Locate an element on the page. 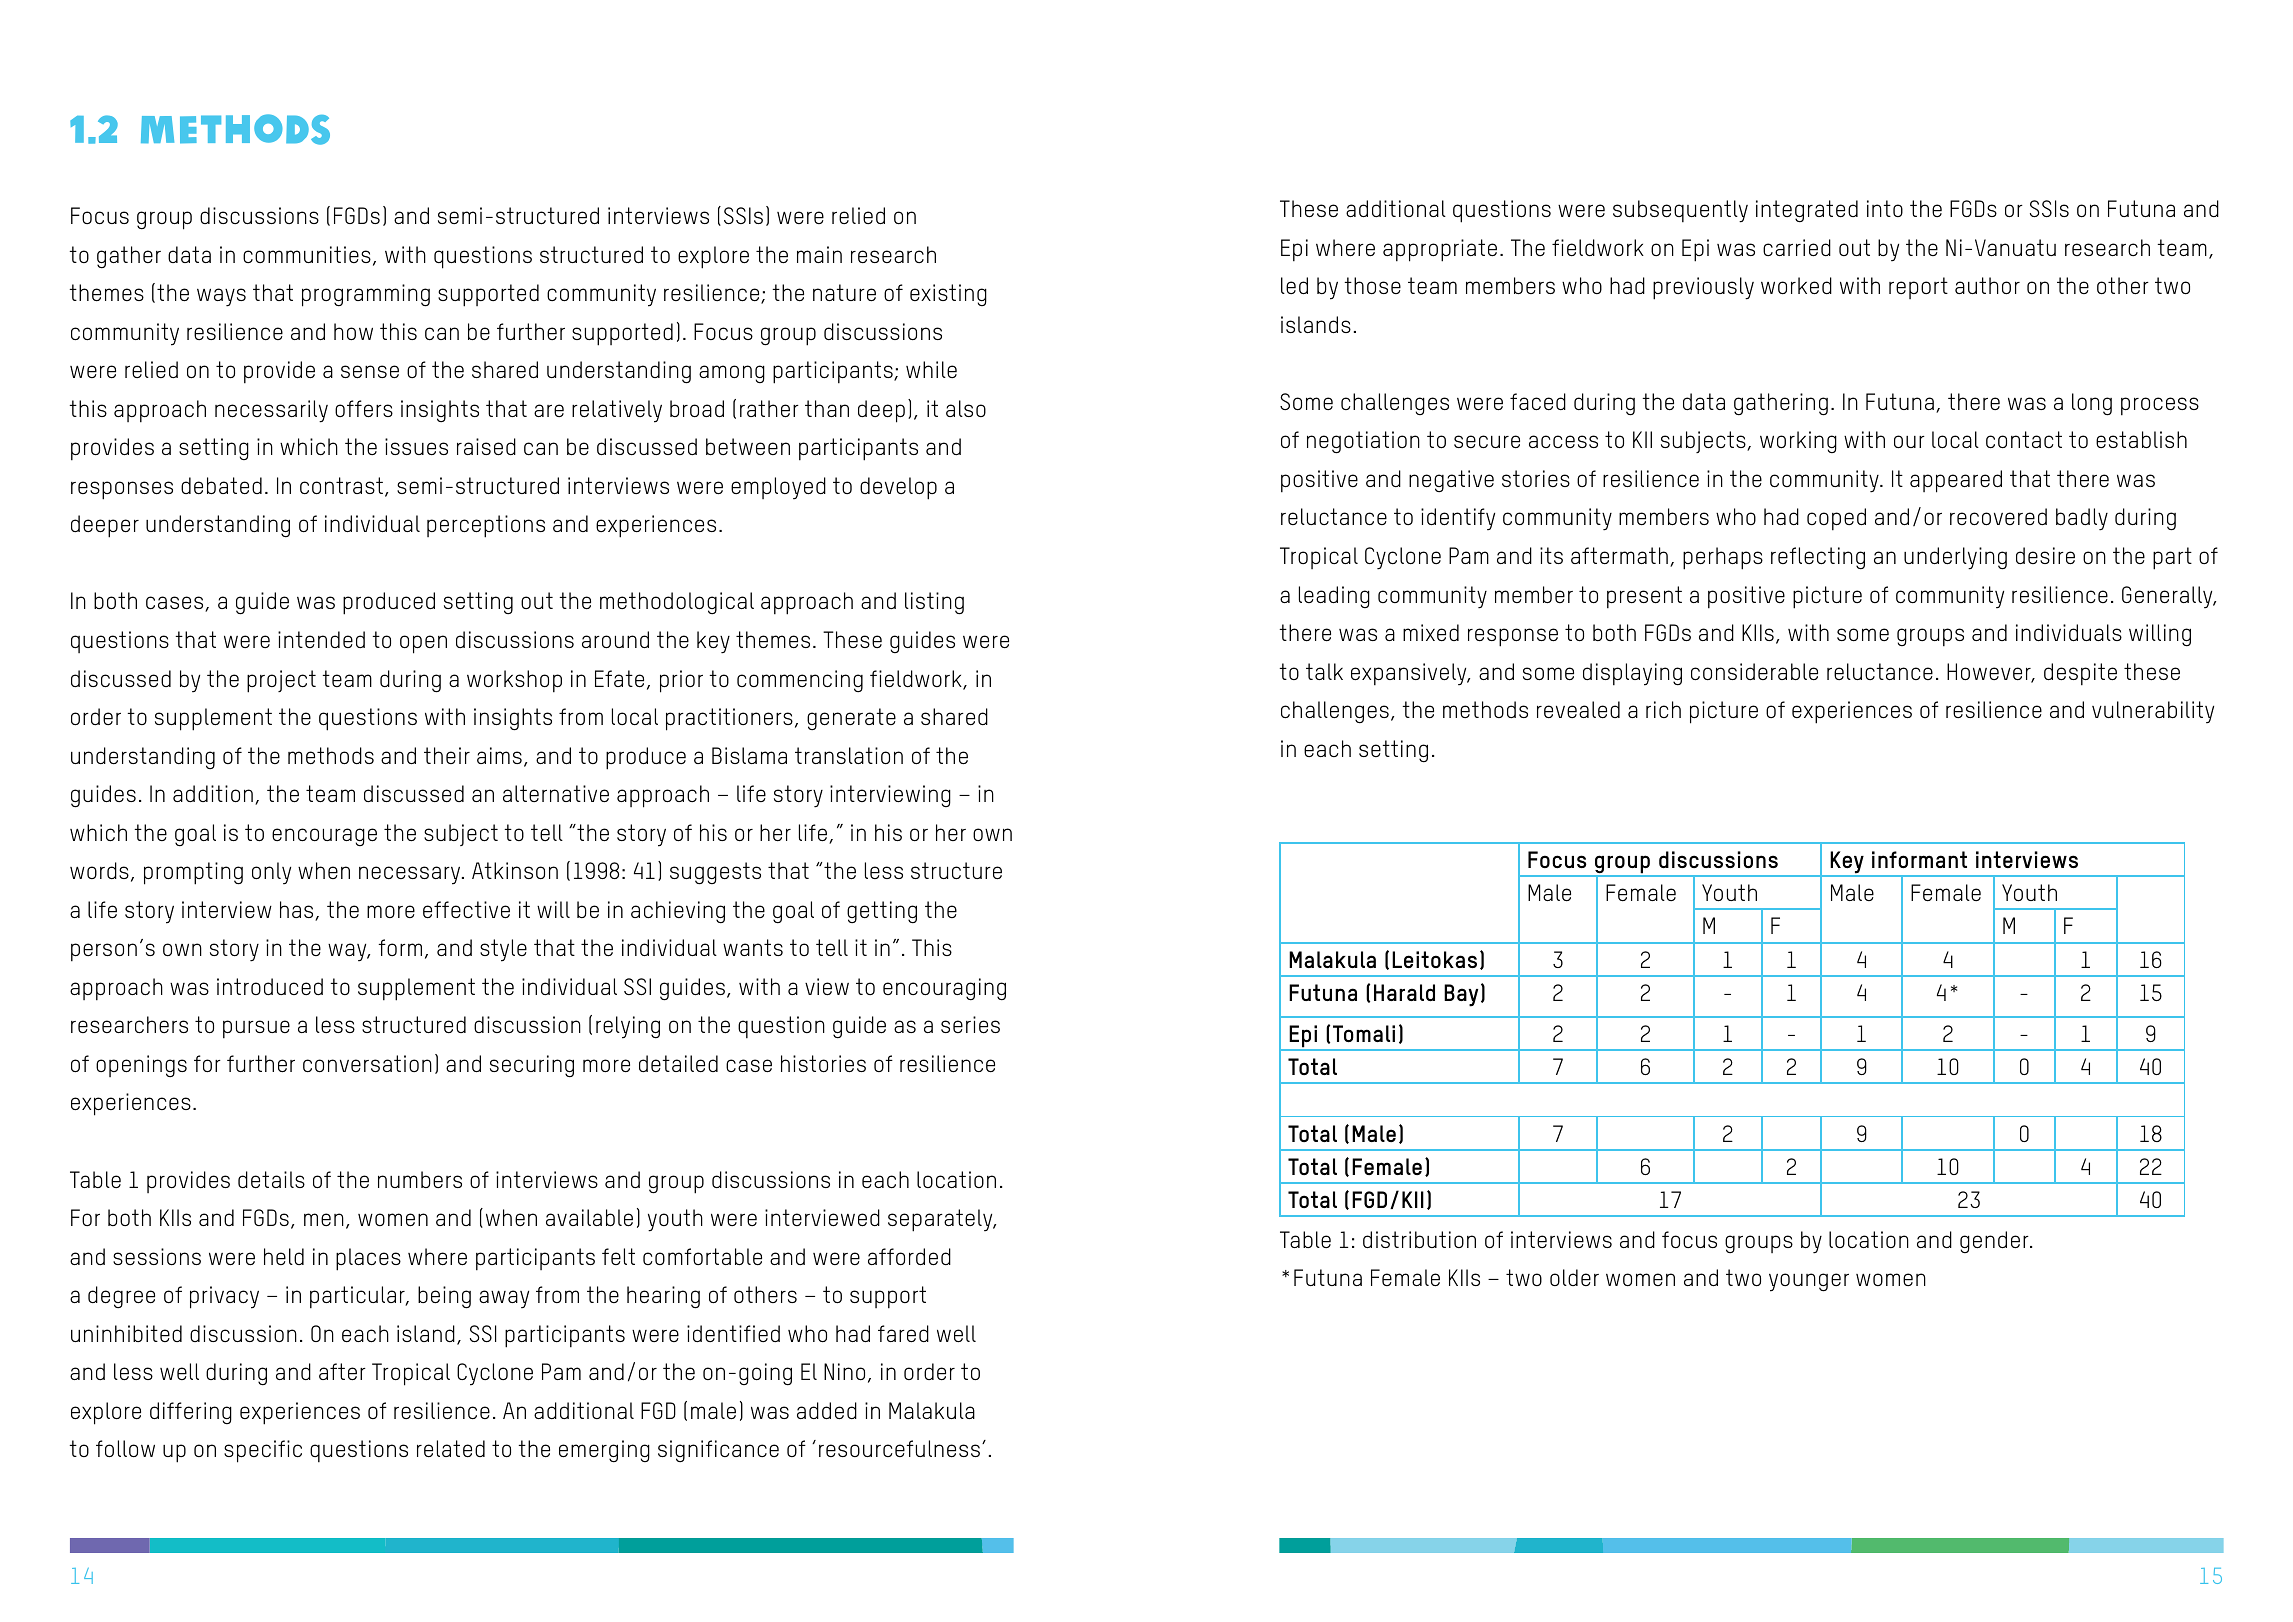 The width and height of the page is (2293, 1622). carried is located at coordinates (1797, 248).
